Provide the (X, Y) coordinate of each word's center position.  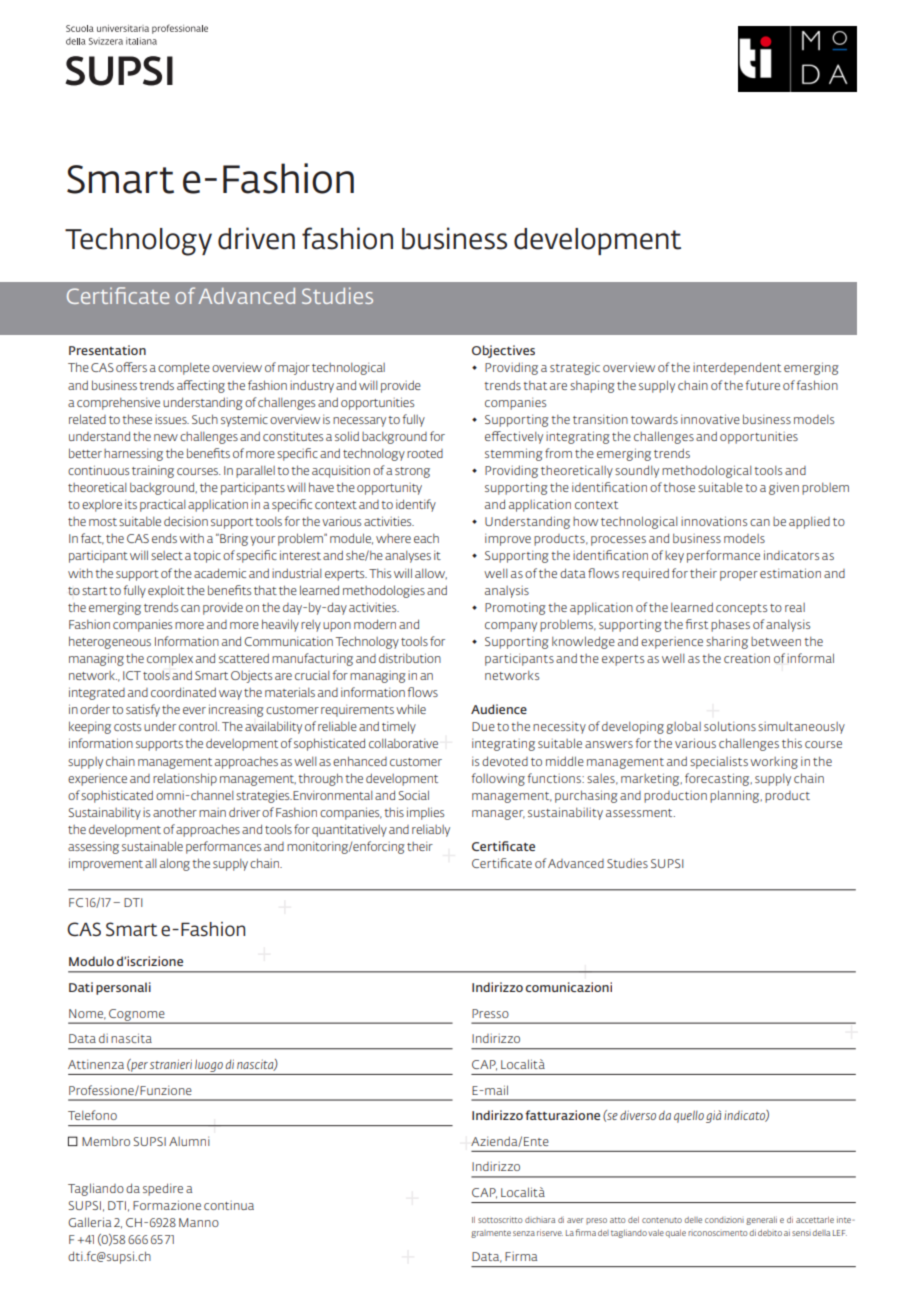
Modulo (91, 961)
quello (689, 1116)
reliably (431, 831)
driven (256, 238)
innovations (714, 521)
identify (416, 505)
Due (483, 726)
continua (229, 1205)
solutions (730, 726)
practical (162, 505)
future (763, 385)
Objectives (503, 351)
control (199, 726)
